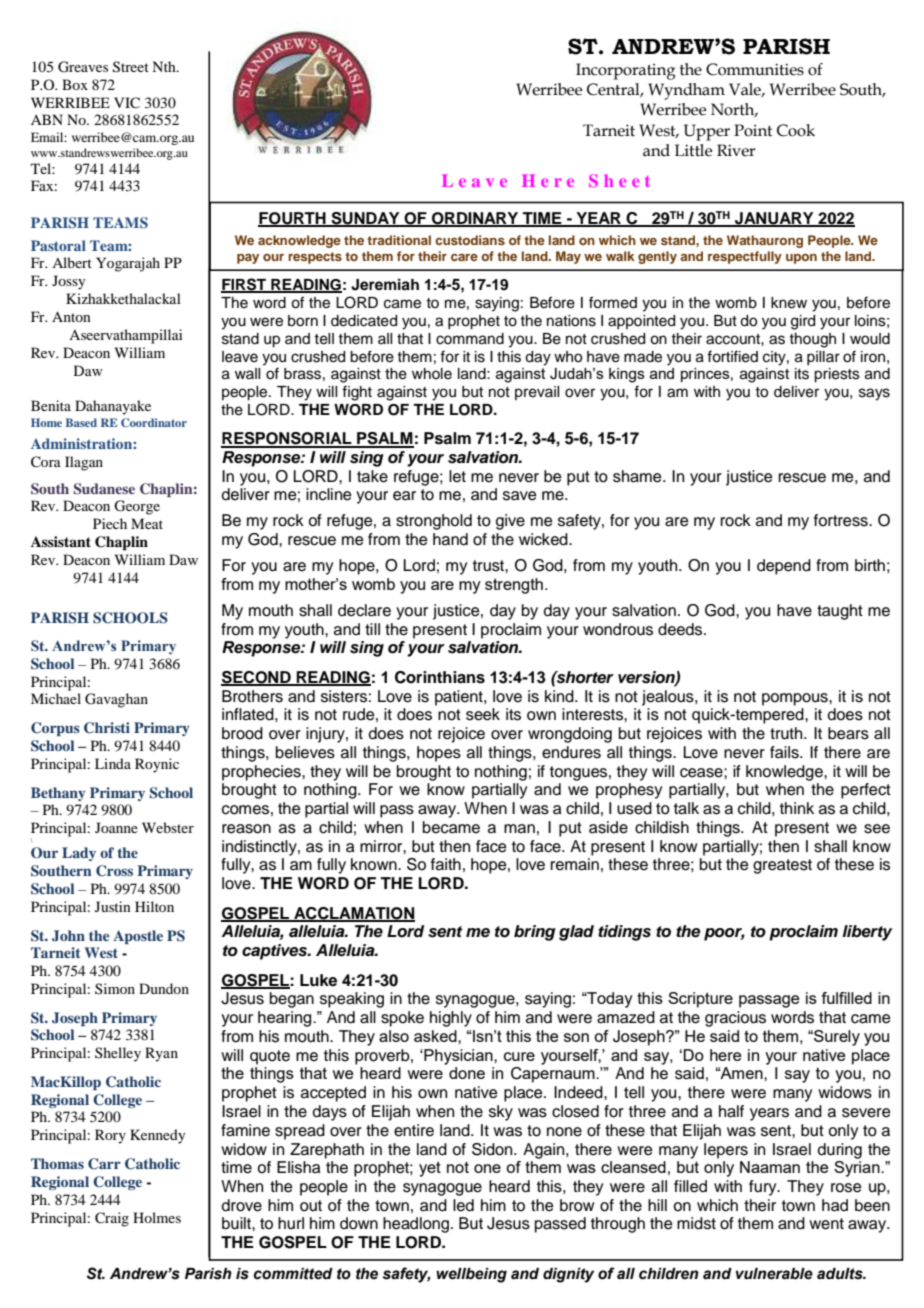 Image resolution: width=924 pixels, height=1308 pixels. Describe the element at coordinates (127, 103) in the image. I see `VIC` at that location.
